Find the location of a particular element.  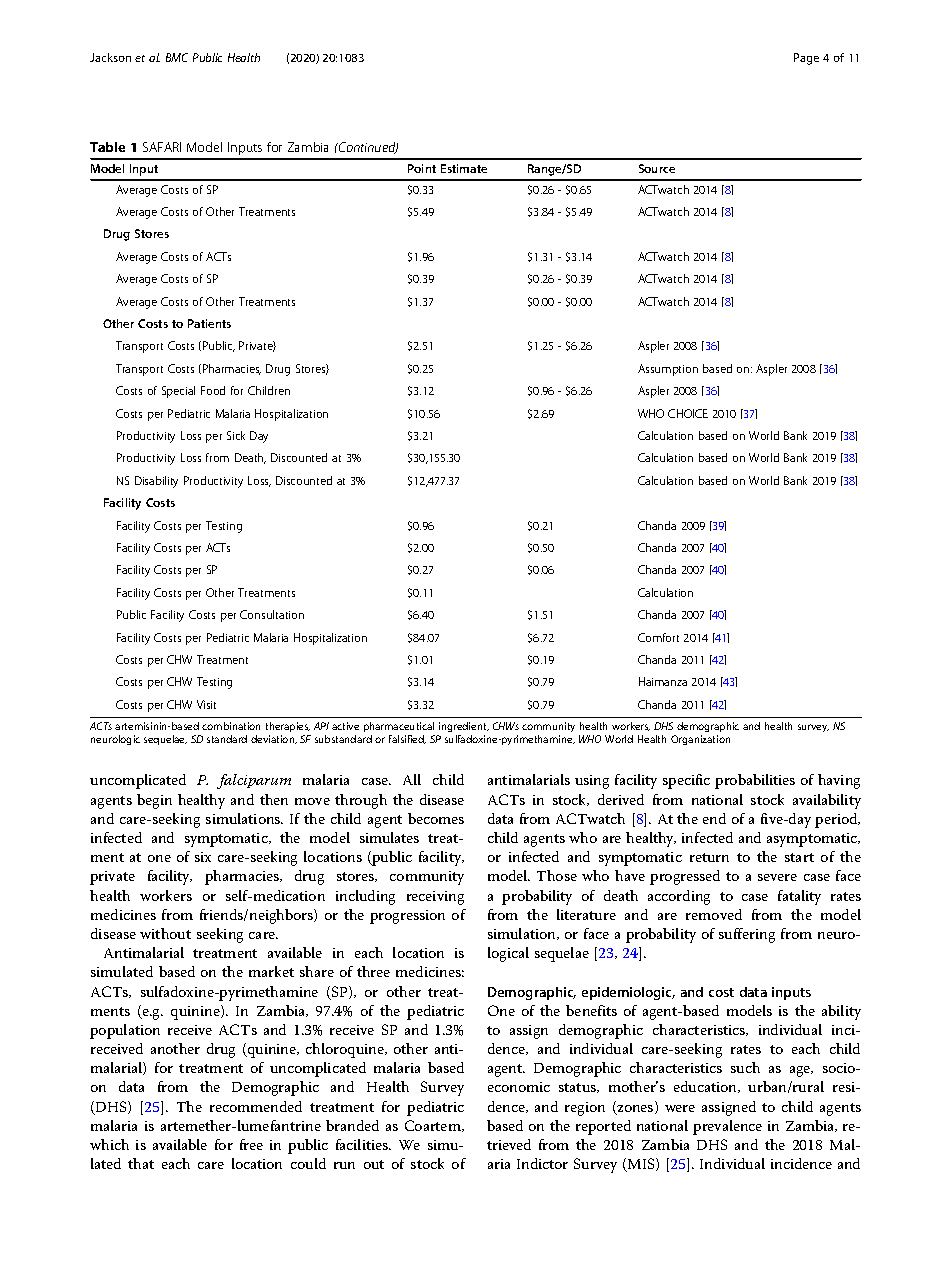

ingredient is located at coordinates (464, 727).
